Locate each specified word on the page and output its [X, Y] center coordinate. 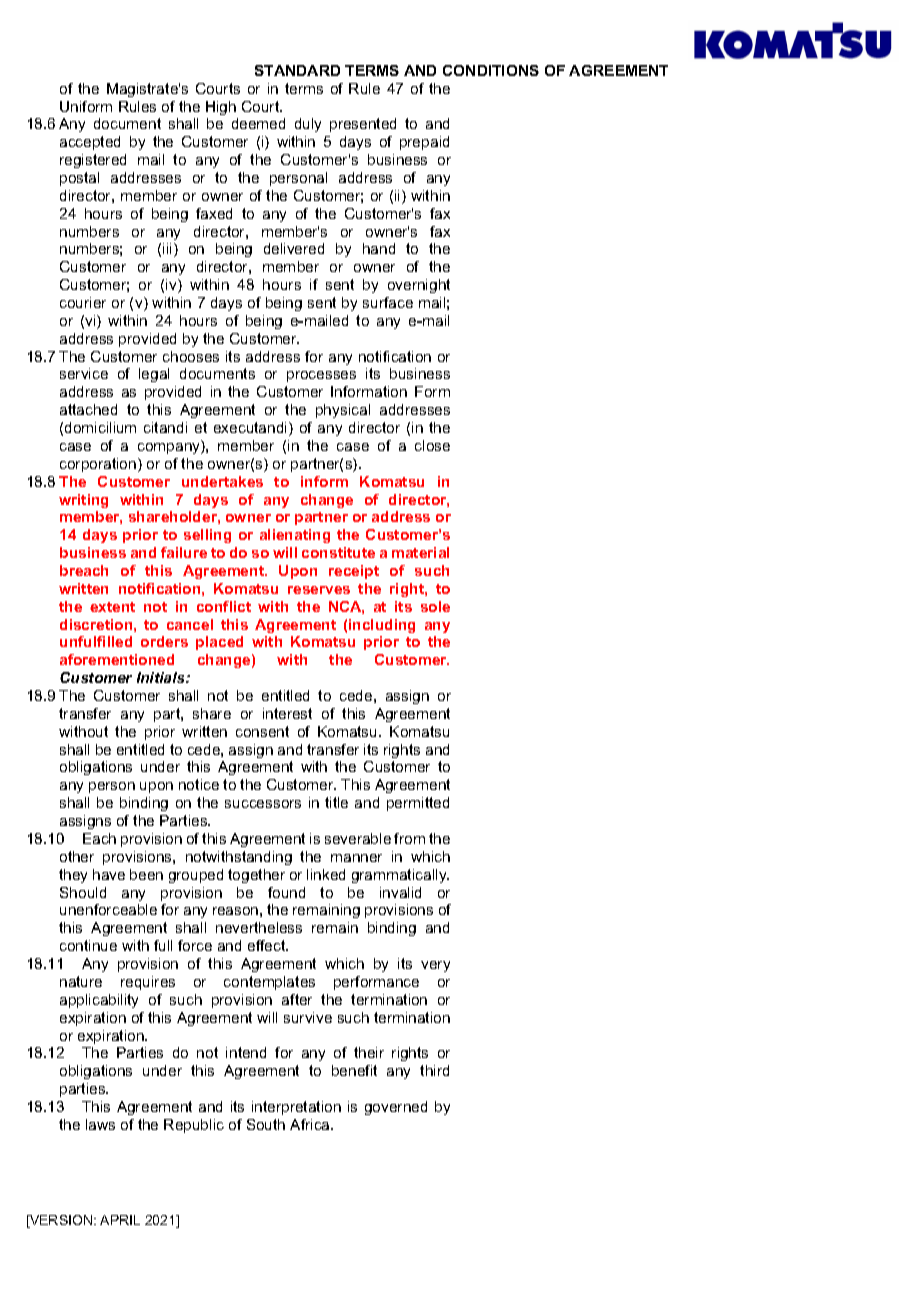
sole [435, 606]
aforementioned [117, 659]
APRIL [120, 1220]
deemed [258, 123]
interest [287, 713]
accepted [90, 143]
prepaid [424, 143]
